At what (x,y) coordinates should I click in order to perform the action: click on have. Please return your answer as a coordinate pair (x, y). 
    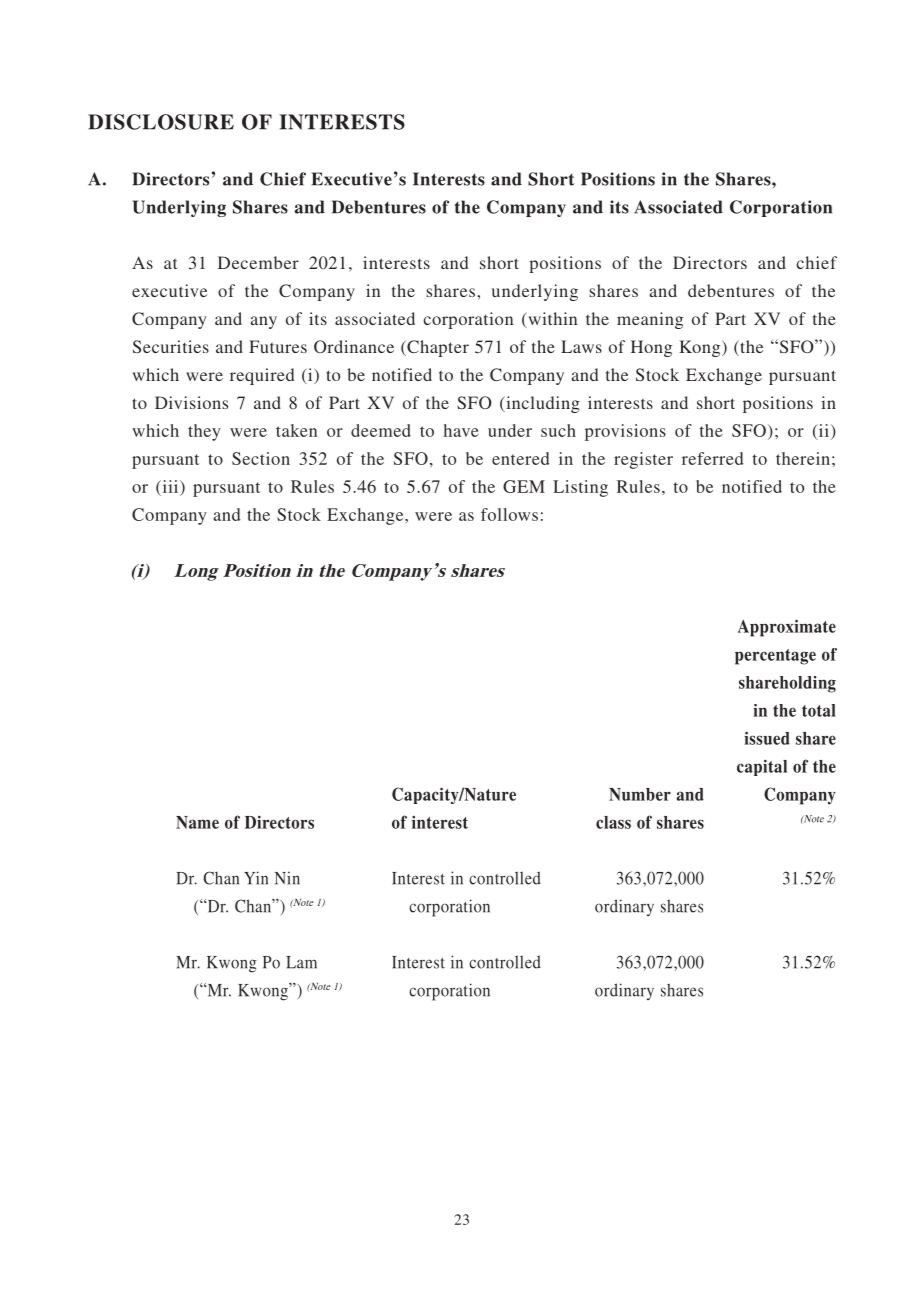
    Looking at the image, I should click on (461, 430).
